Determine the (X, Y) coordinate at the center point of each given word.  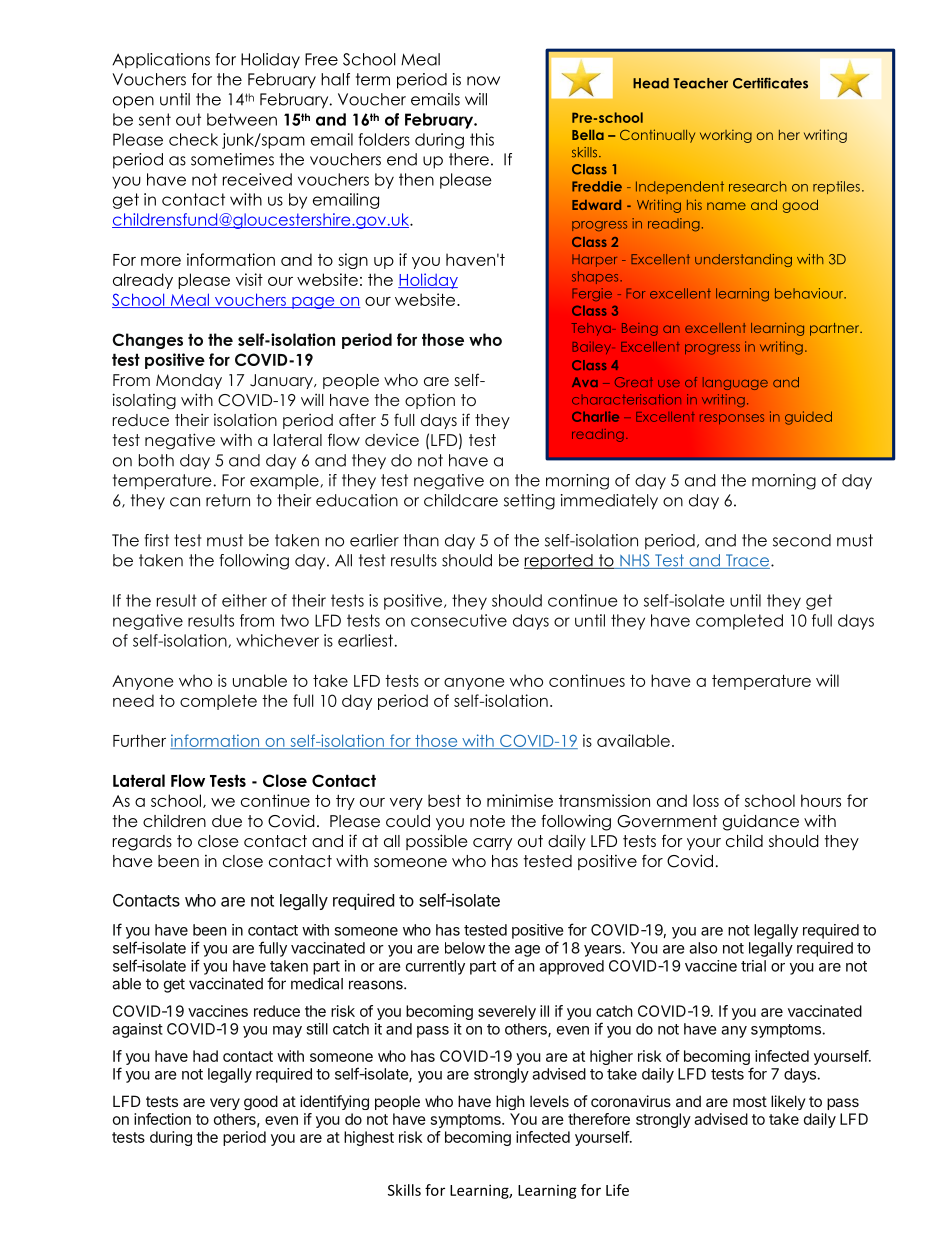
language (735, 383)
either (244, 600)
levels (549, 1101)
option (430, 401)
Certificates (770, 83)
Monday (189, 381)
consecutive (459, 620)
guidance (761, 822)
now (483, 81)
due (227, 821)
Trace (748, 561)
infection (162, 1119)
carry (492, 844)
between (242, 119)
